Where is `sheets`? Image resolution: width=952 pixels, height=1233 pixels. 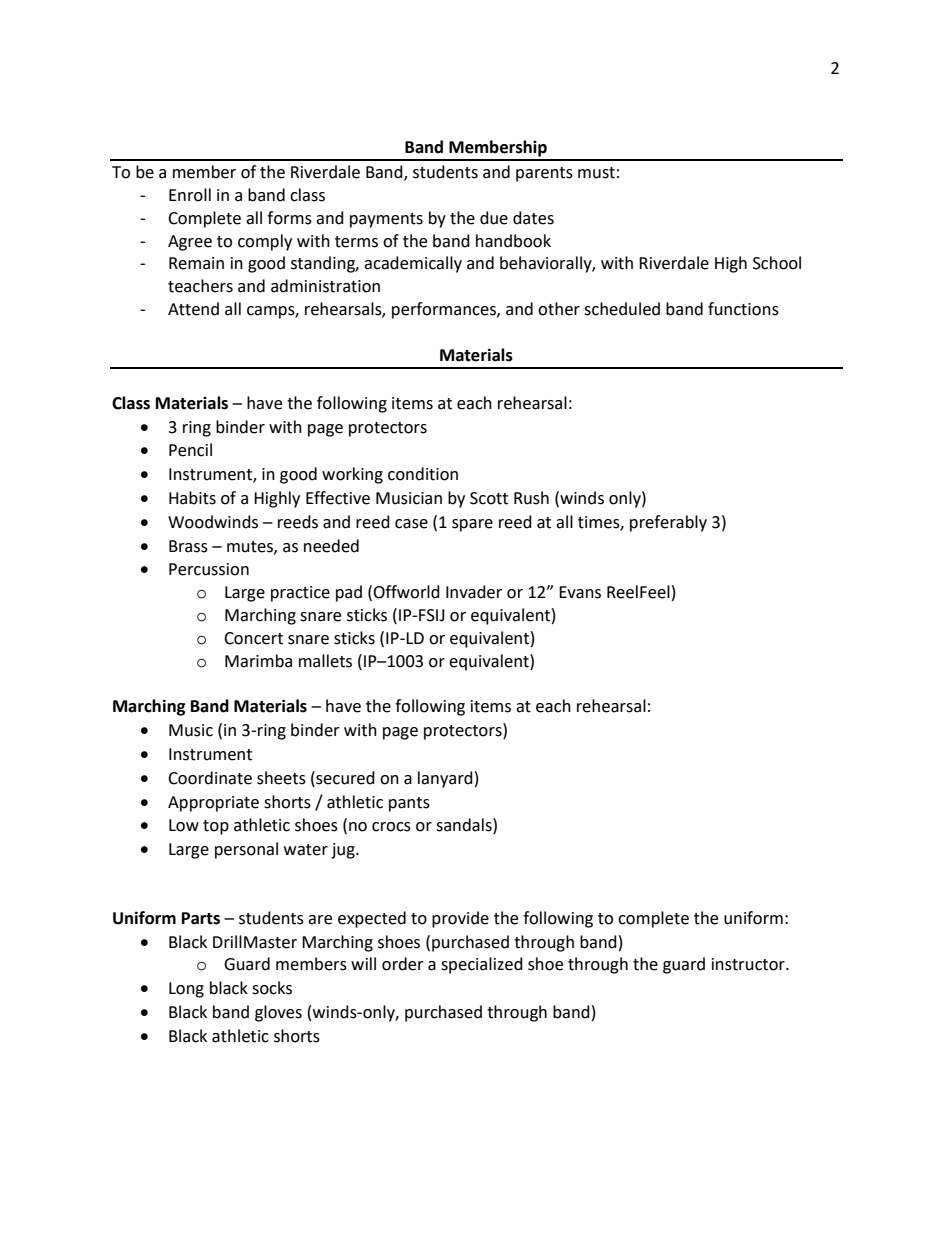 sheets is located at coordinates (281, 778).
